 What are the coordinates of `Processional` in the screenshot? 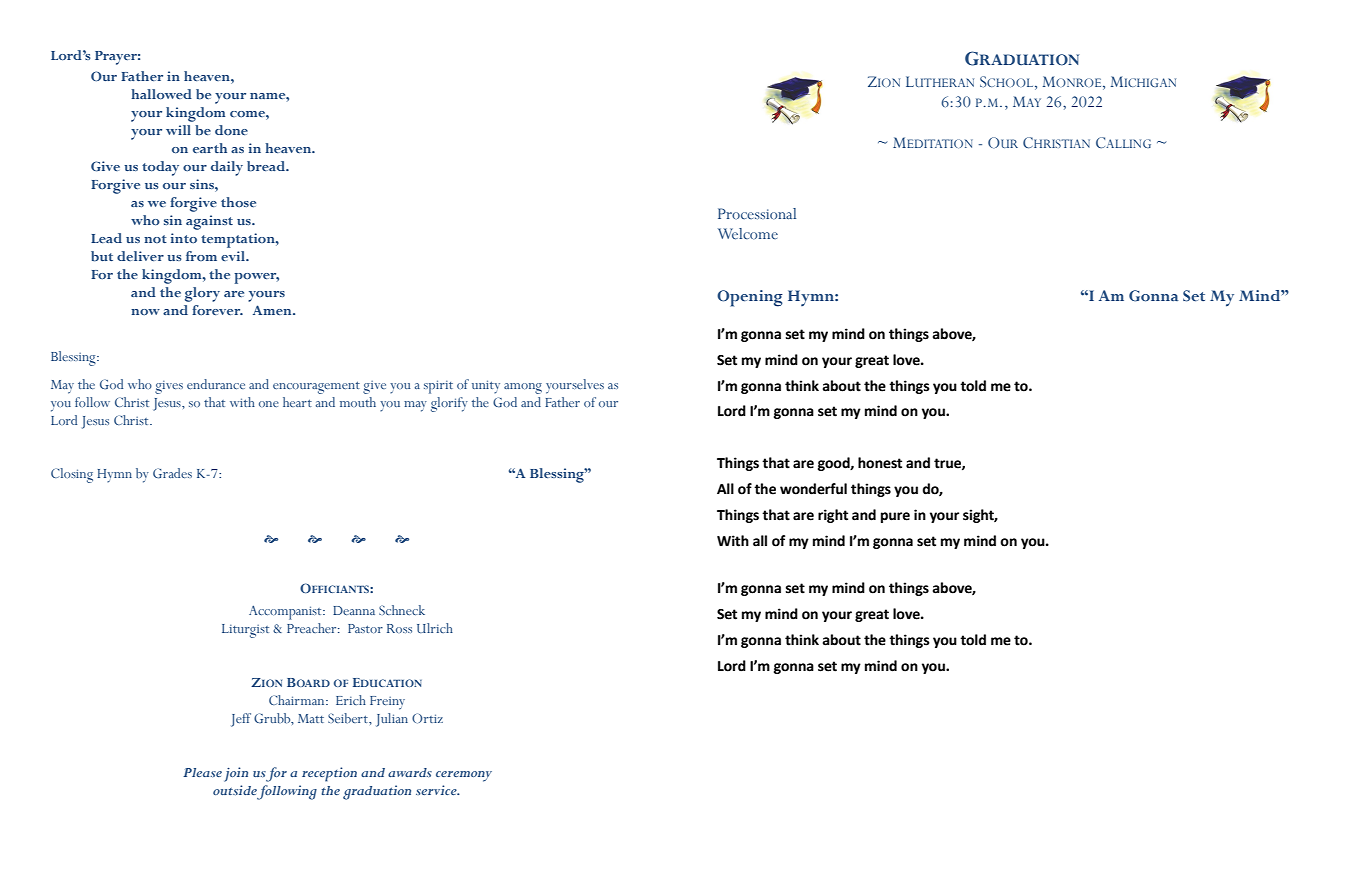 It's located at (757, 214).
